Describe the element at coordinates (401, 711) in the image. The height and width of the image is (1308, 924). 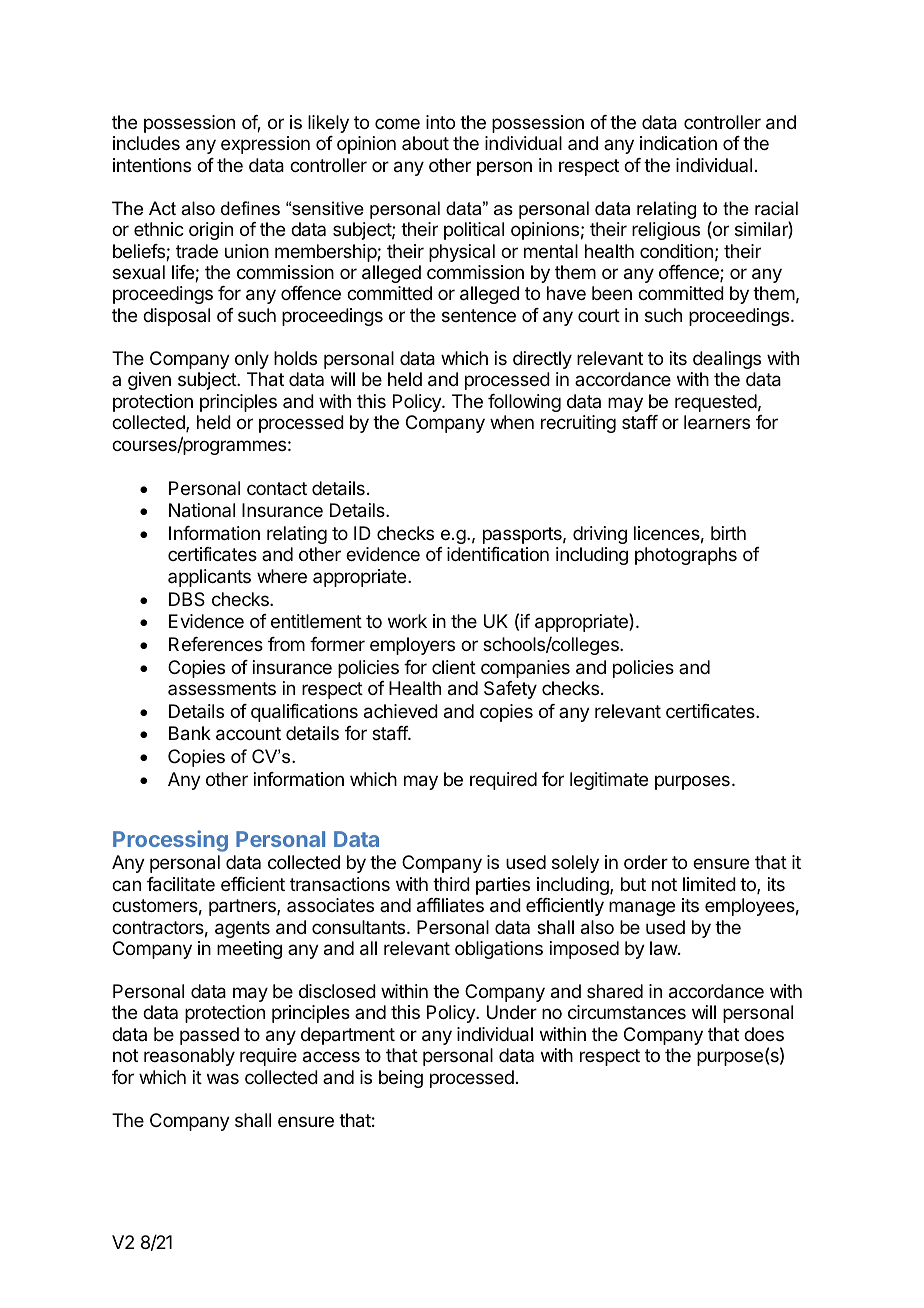
I see `achieved` at that location.
